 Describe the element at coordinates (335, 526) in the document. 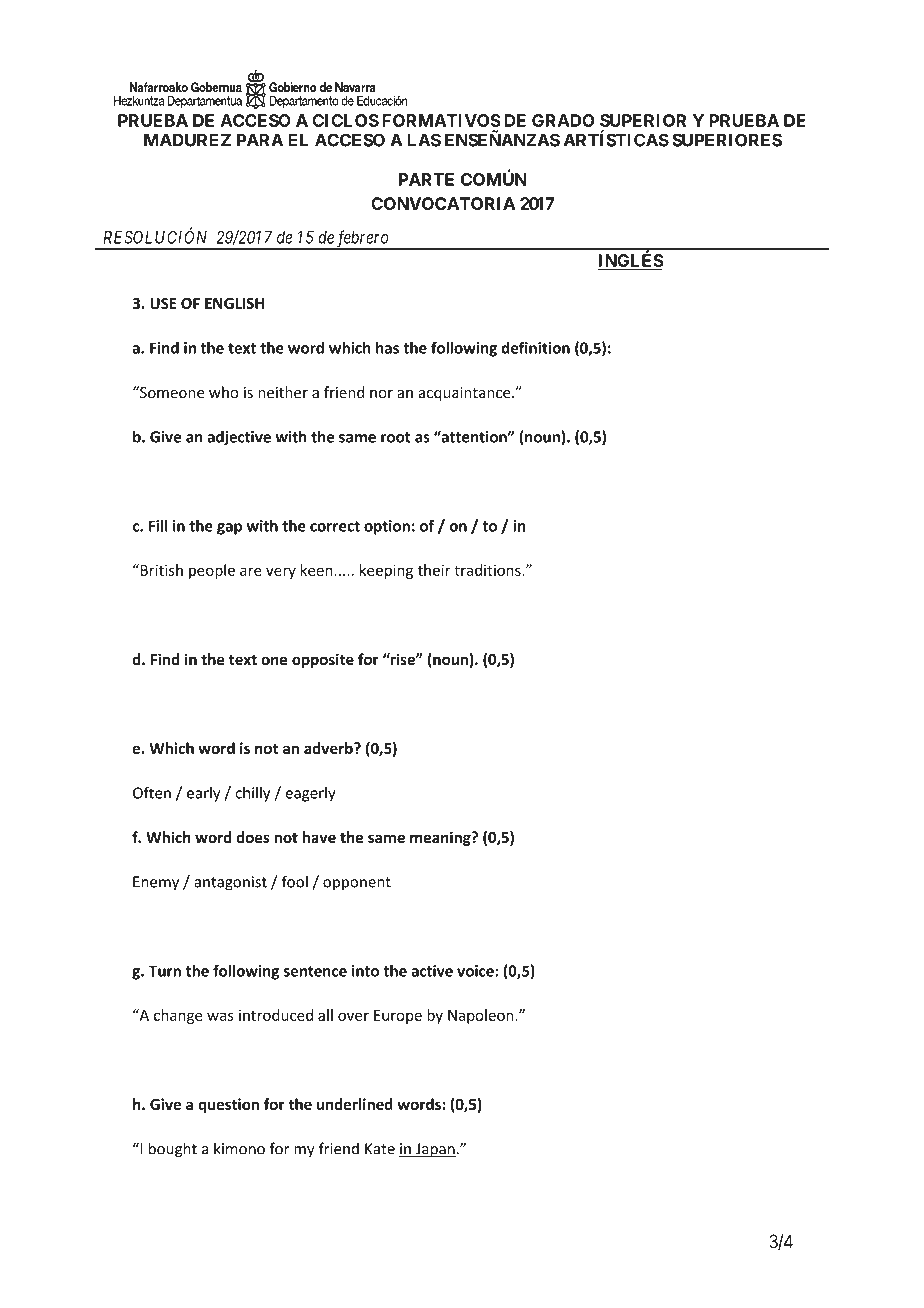

I see `correct` at that location.
